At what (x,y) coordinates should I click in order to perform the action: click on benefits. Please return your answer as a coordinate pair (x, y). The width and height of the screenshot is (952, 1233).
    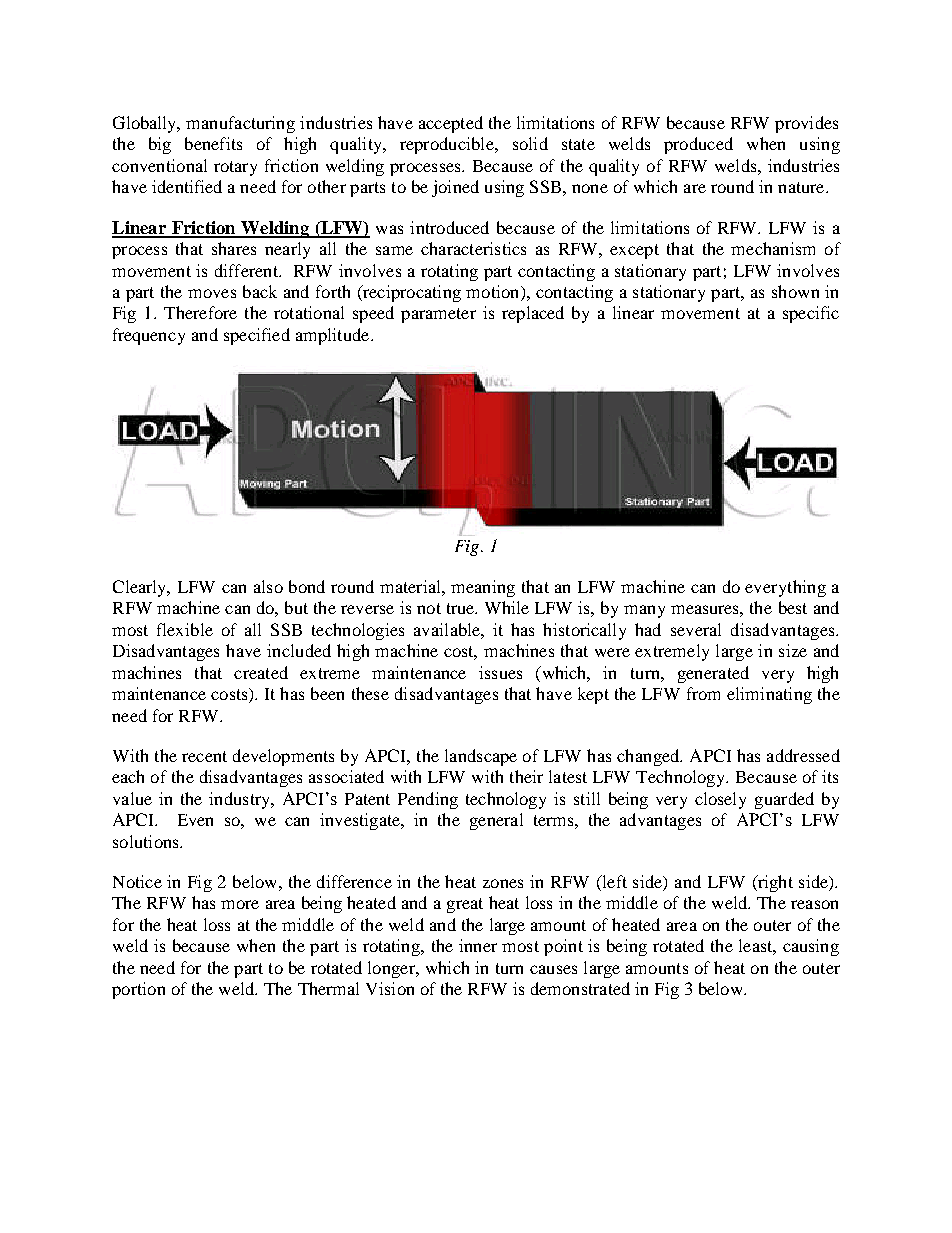
    Looking at the image, I should click on (213, 143).
